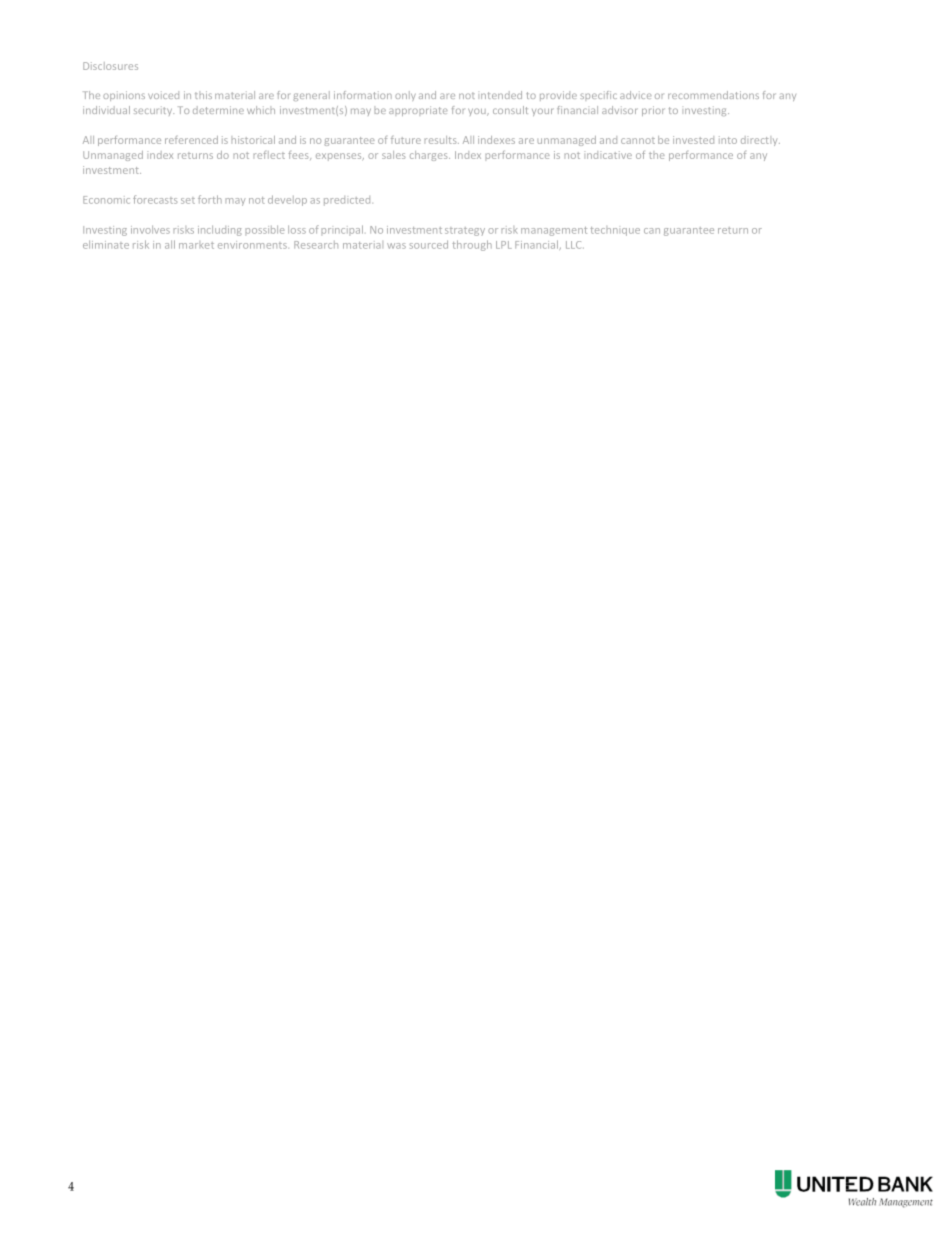 The height and width of the screenshot is (1233, 952). What do you see at coordinates (348, 201) in the screenshot?
I see `predicted` at bounding box center [348, 201].
